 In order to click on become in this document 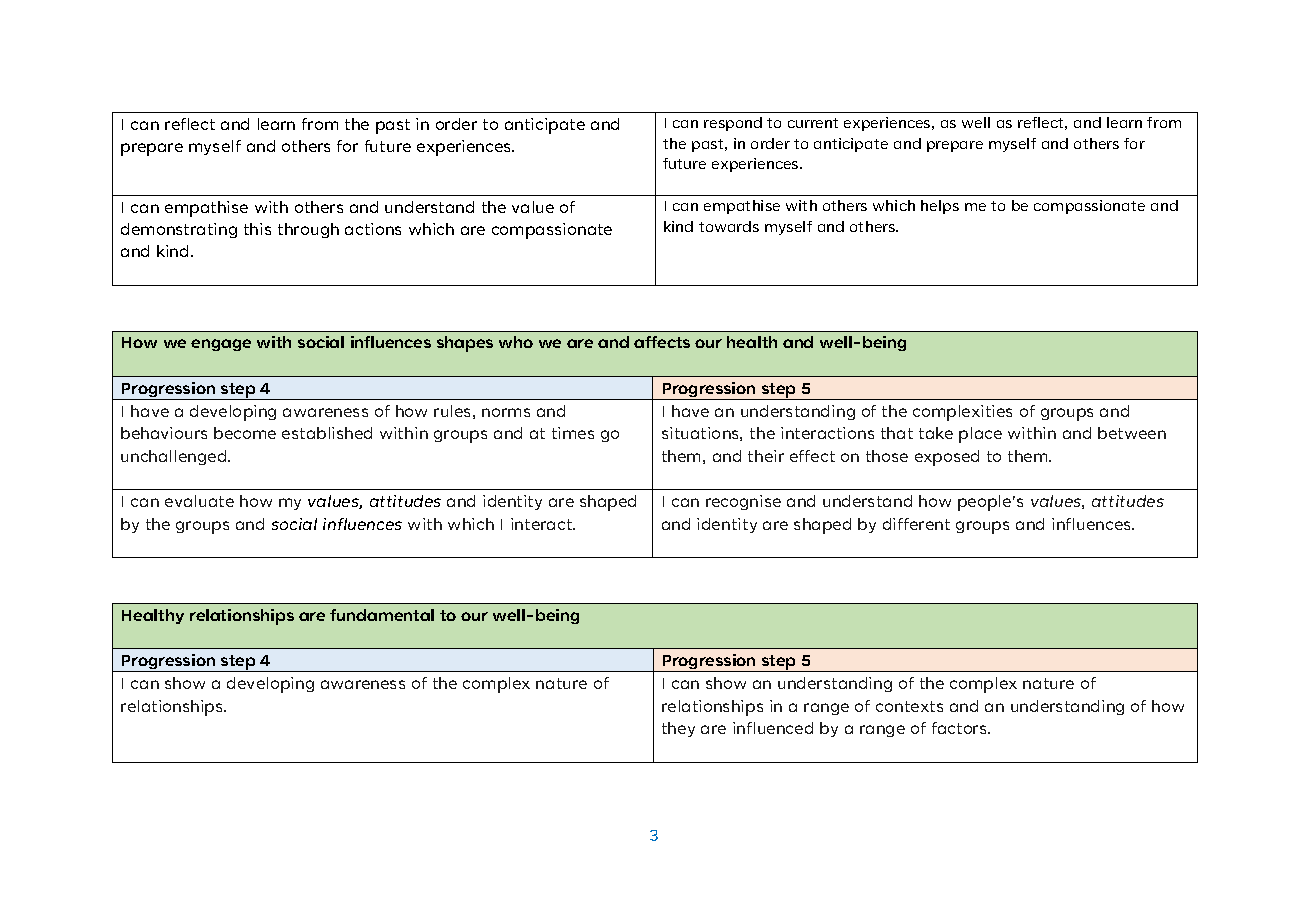, I will do `click(245, 433)`.
